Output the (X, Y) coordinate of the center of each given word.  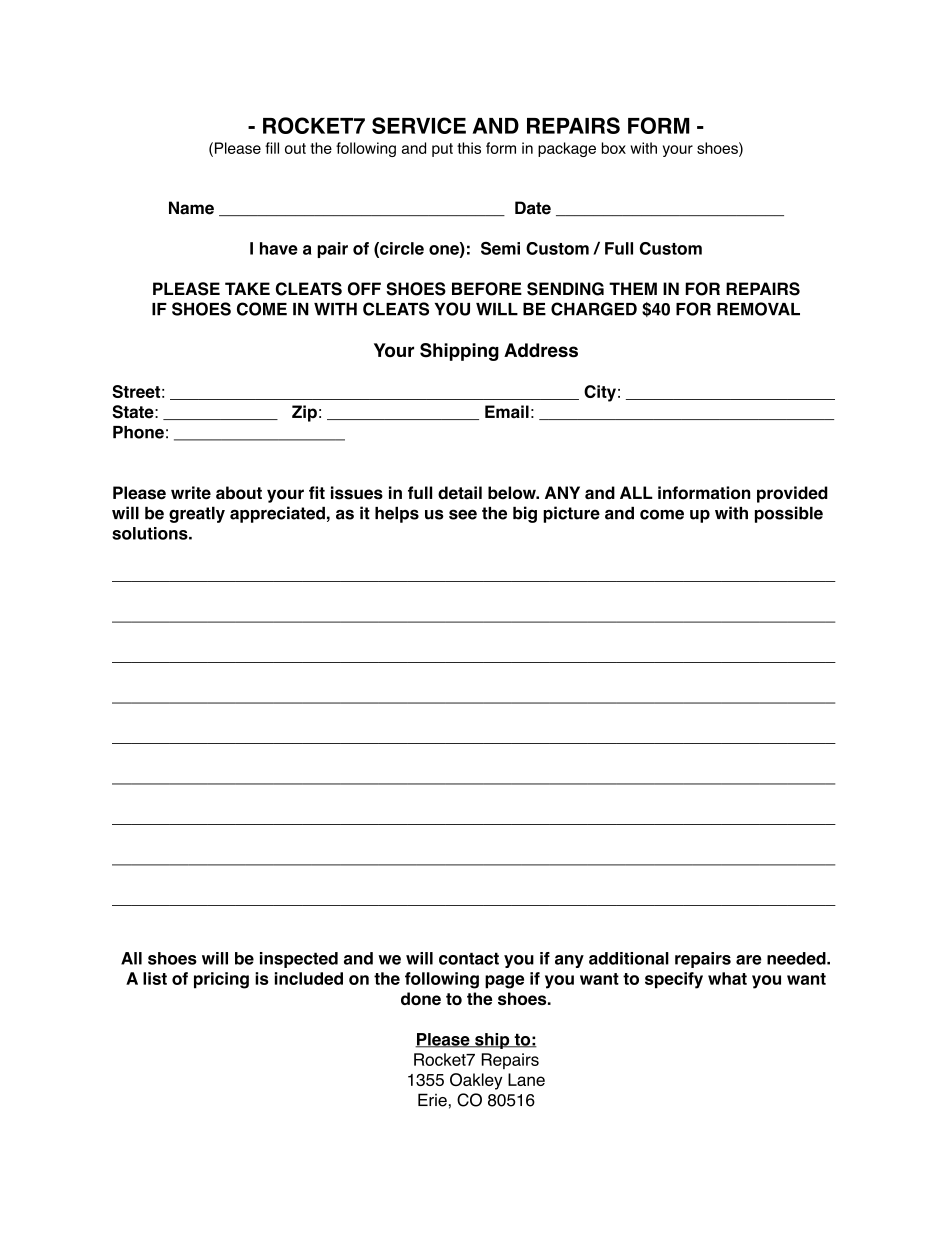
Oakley (476, 1081)
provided (792, 494)
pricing (221, 980)
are (749, 960)
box (614, 148)
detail (460, 493)
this (469, 148)
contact (469, 958)
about (239, 493)
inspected (299, 960)
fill (272, 148)
